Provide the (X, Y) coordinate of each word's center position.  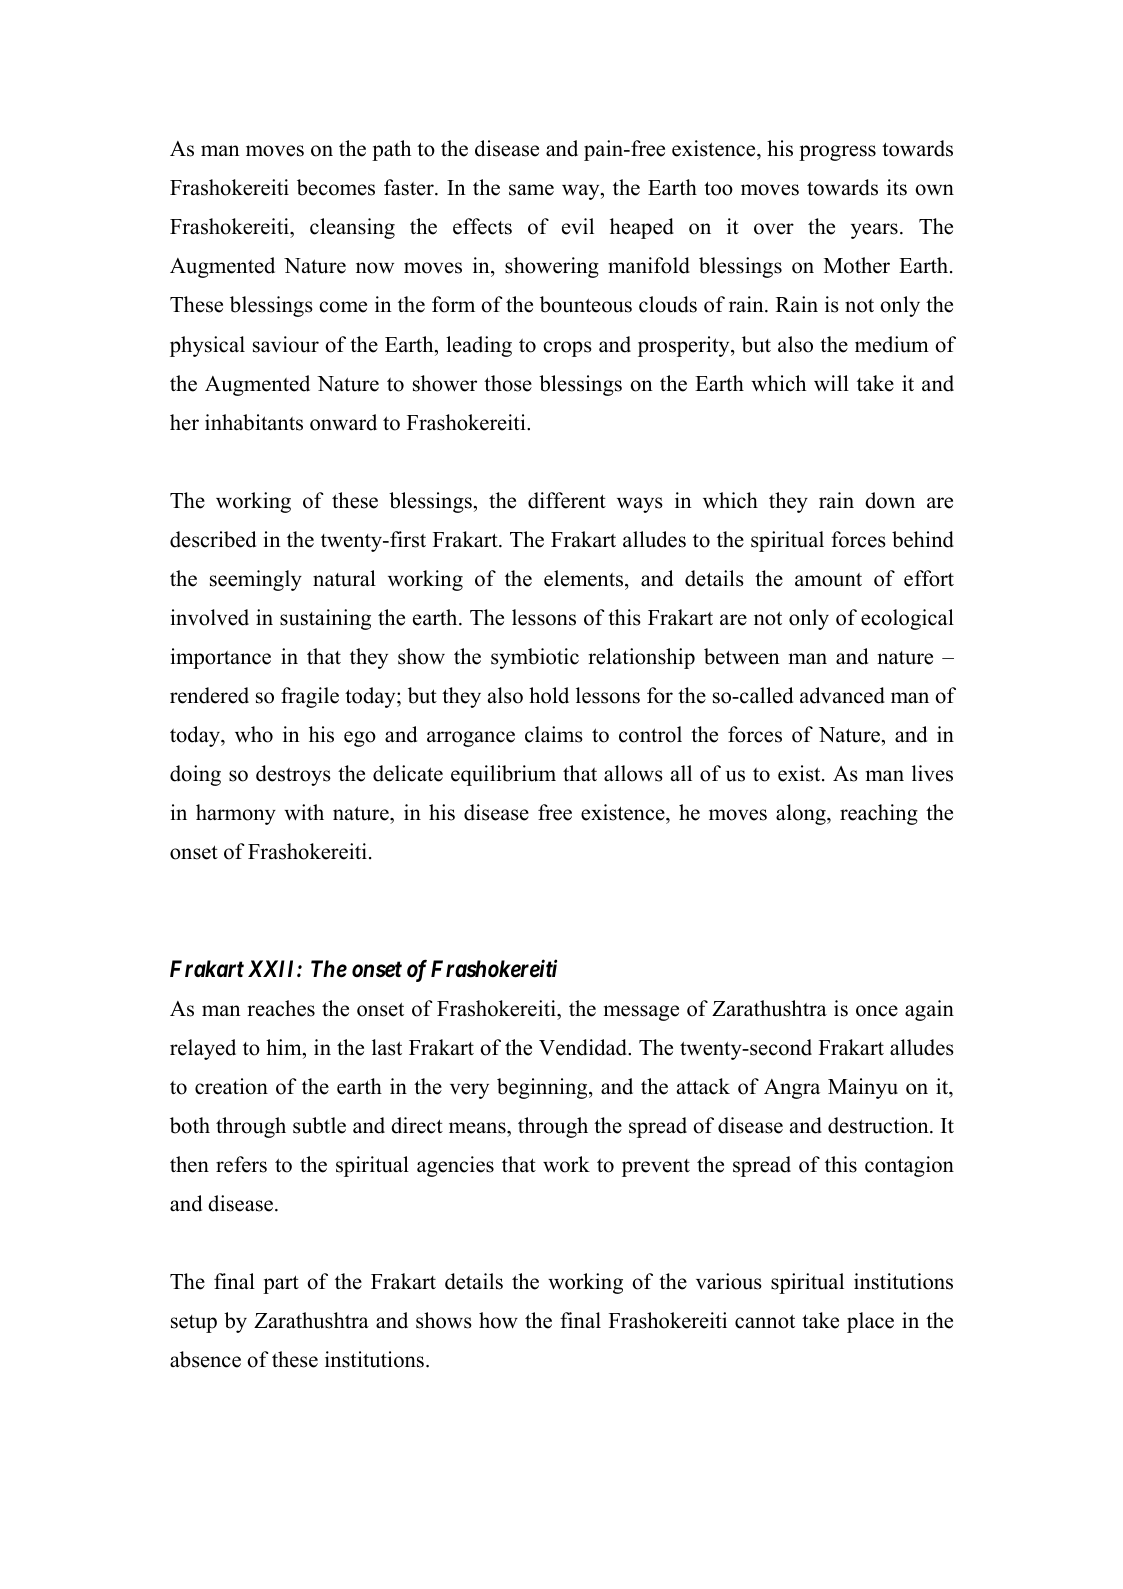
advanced (842, 695)
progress (837, 153)
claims (554, 734)
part (281, 1284)
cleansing (352, 228)
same (531, 190)
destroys (293, 775)
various (729, 1281)
